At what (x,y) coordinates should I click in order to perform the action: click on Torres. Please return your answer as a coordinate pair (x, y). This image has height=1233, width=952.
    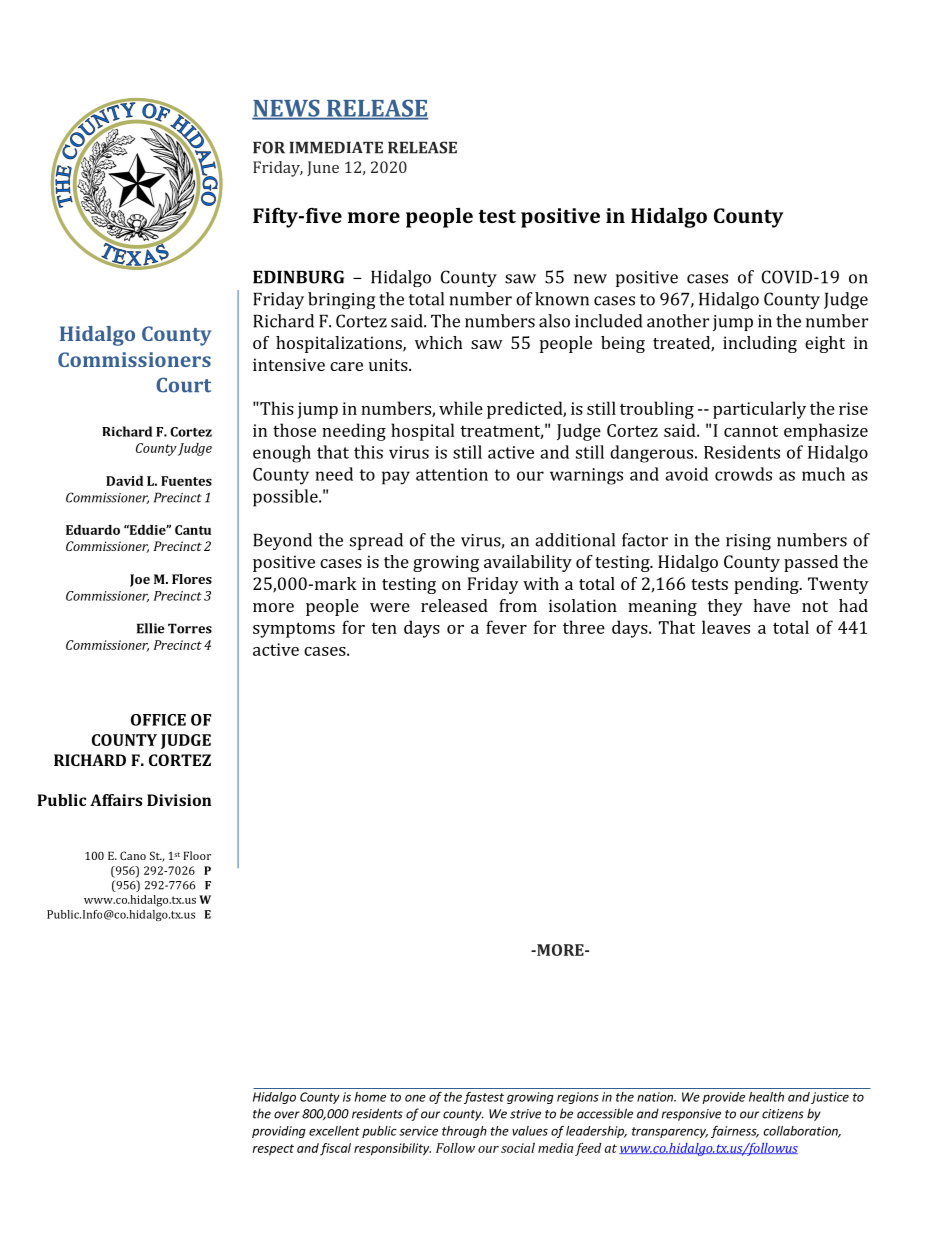
    Looking at the image, I should click on (190, 628).
